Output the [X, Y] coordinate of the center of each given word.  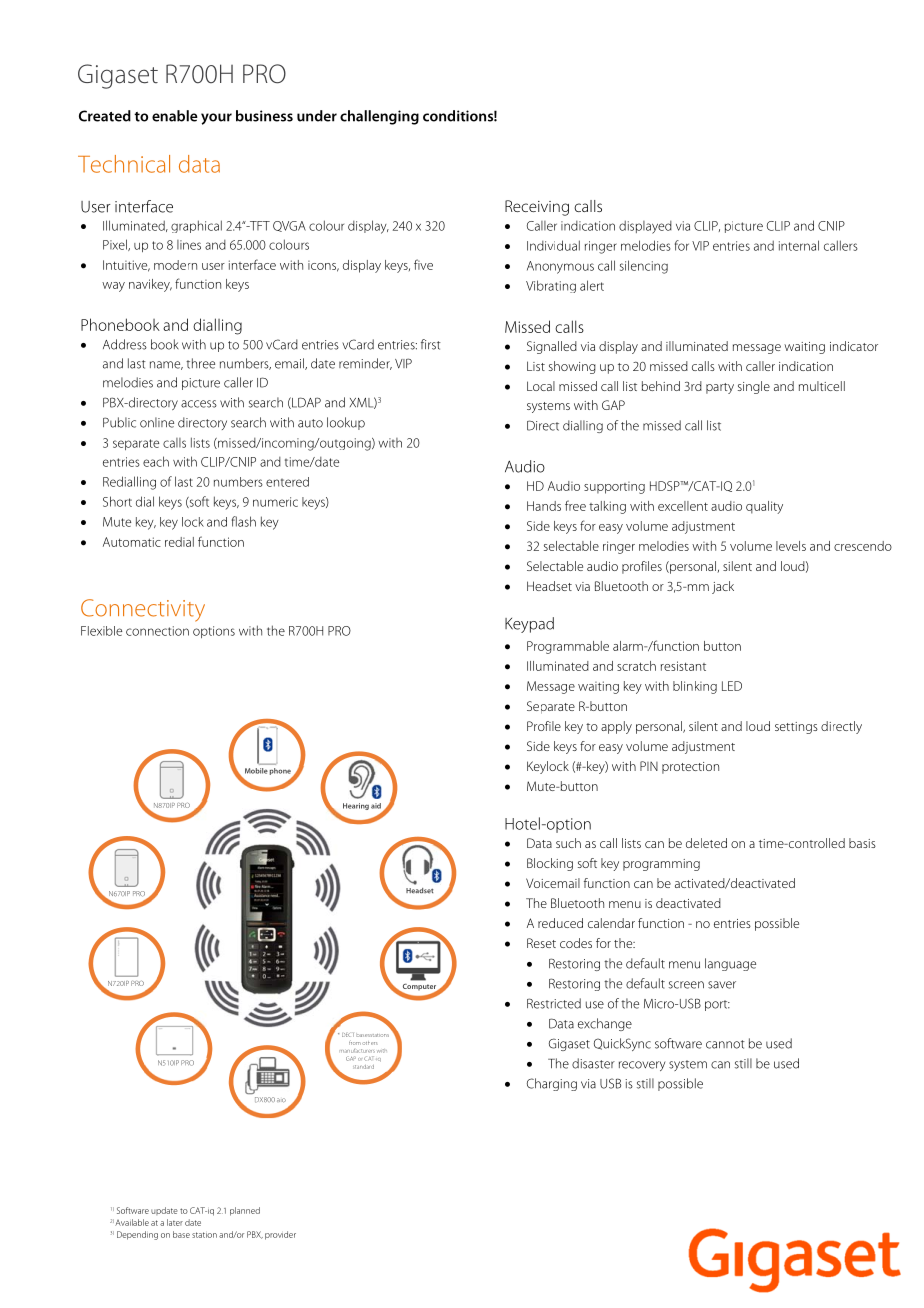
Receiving [537, 208]
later [175, 1222]
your [216, 119]
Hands [544, 506]
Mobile [256, 771]
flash [244, 521]
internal [799, 245]
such [568, 843]
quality [764, 507]
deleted [706, 843]
